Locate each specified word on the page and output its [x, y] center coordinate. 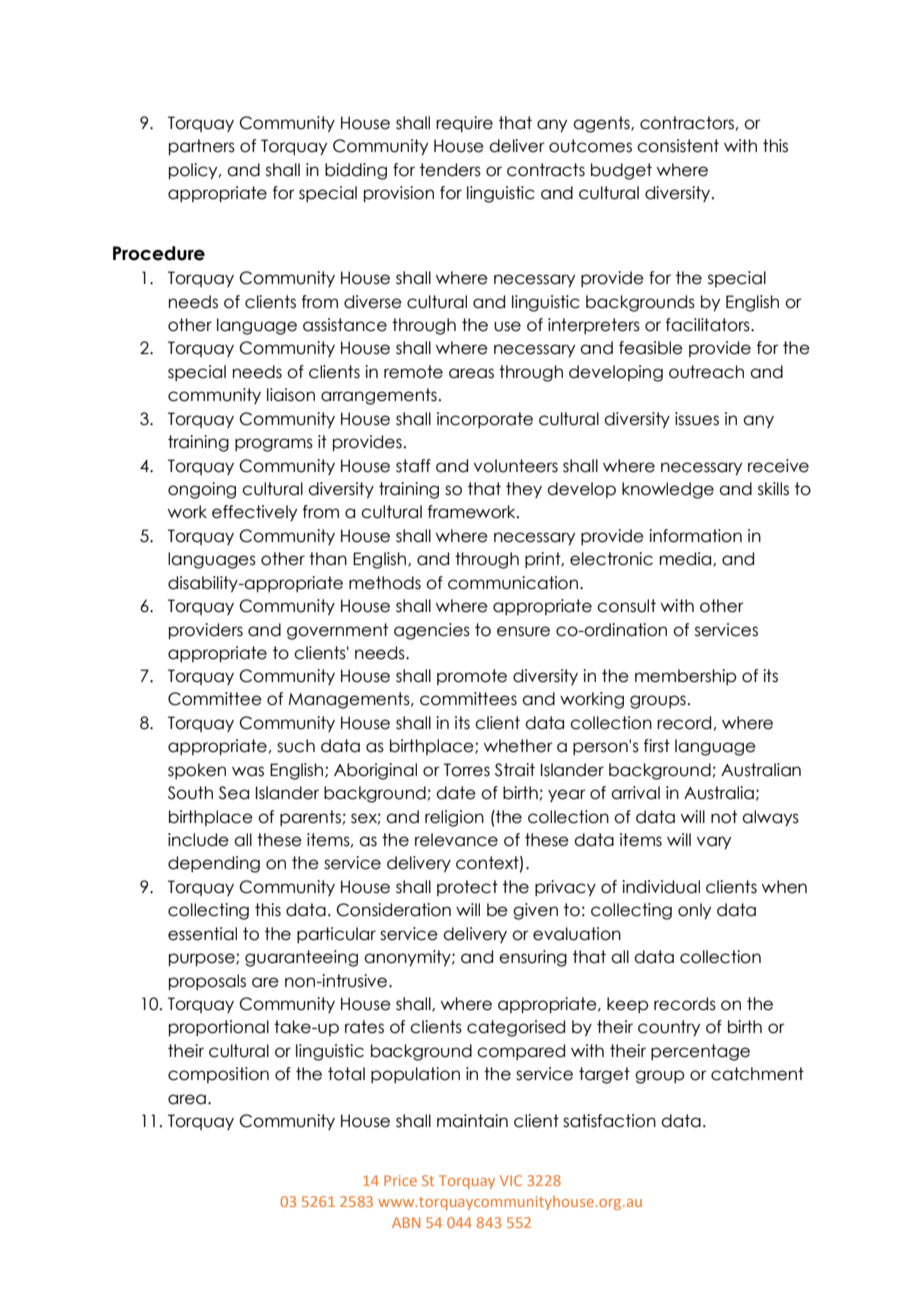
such [296, 746]
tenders [450, 170]
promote [472, 677]
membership [686, 677]
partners [202, 147]
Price [400, 1180]
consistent [678, 146]
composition [218, 1075]
